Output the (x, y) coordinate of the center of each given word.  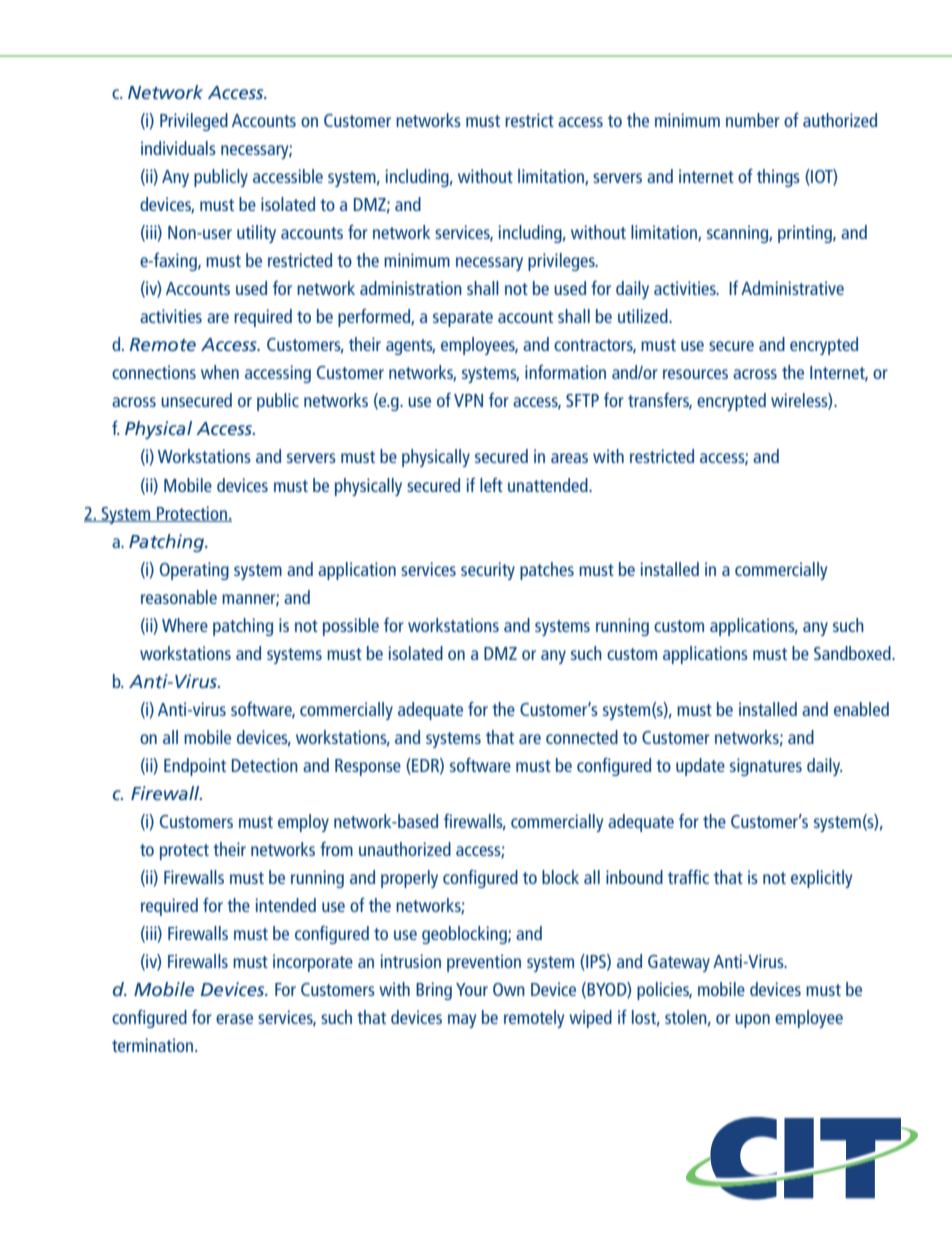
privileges (562, 262)
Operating (194, 571)
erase (234, 1019)
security (488, 571)
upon (752, 1021)
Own (509, 989)
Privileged (194, 122)
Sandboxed (853, 653)
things (778, 178)
